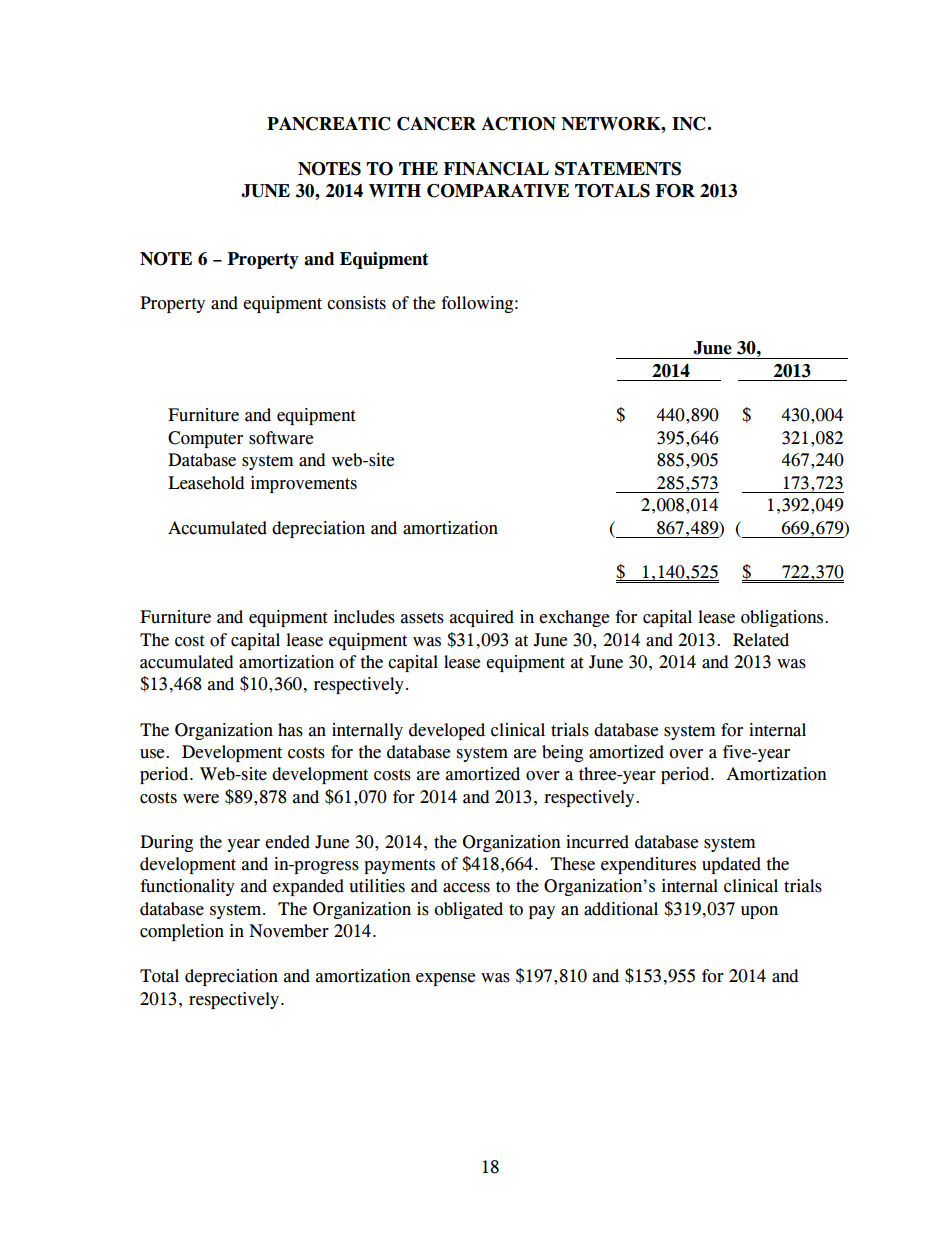  What do you see at coordinates (182, 932) in the page?
I see `completion` at bounding box center [182, 932].
